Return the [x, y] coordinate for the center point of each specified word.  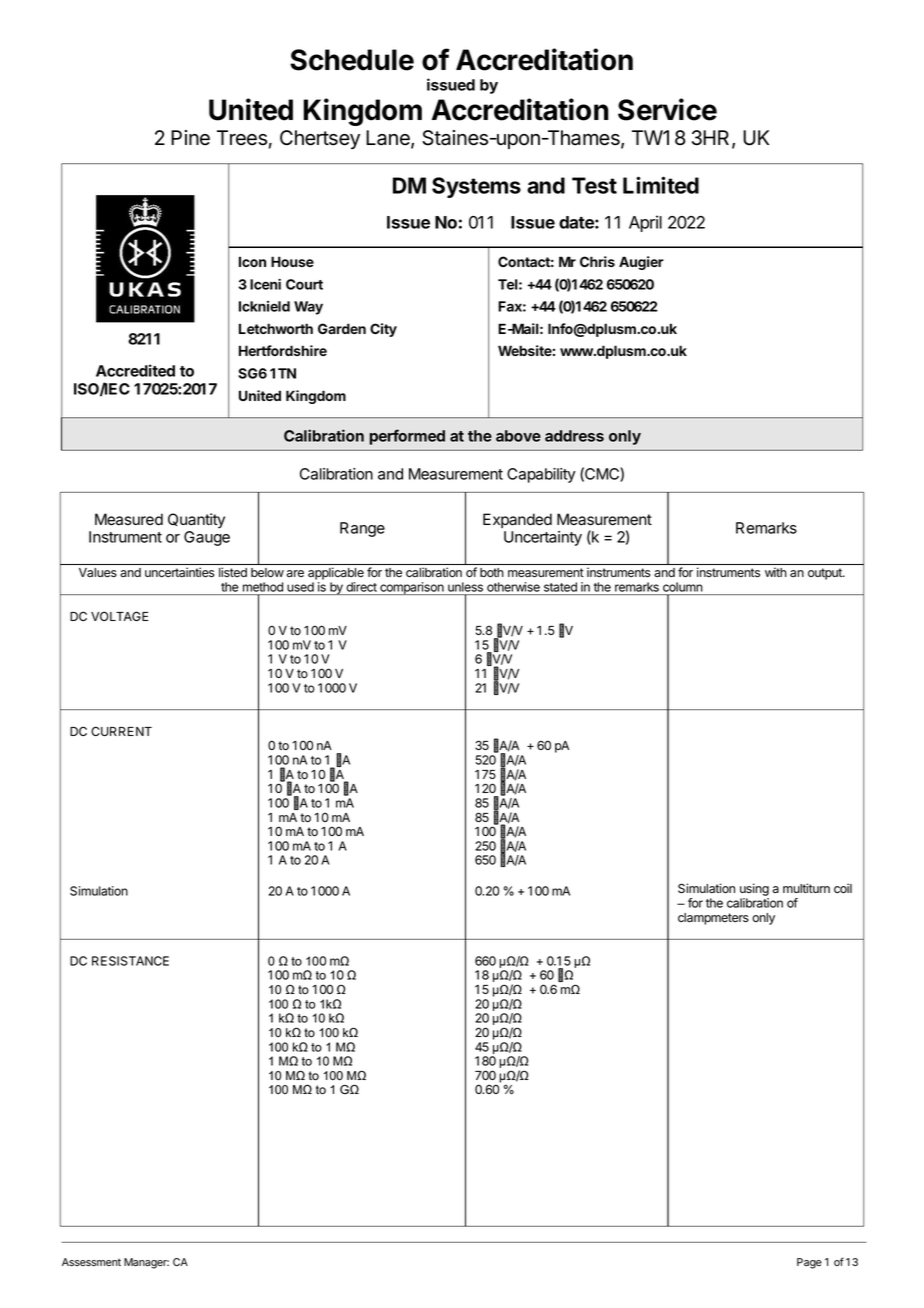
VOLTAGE [120, 616]
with [776, 572]
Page [809, 1263]
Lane [389, 139]
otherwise [513, 587]
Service [667, 109]
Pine [190, 138]
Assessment [91, 1262]
